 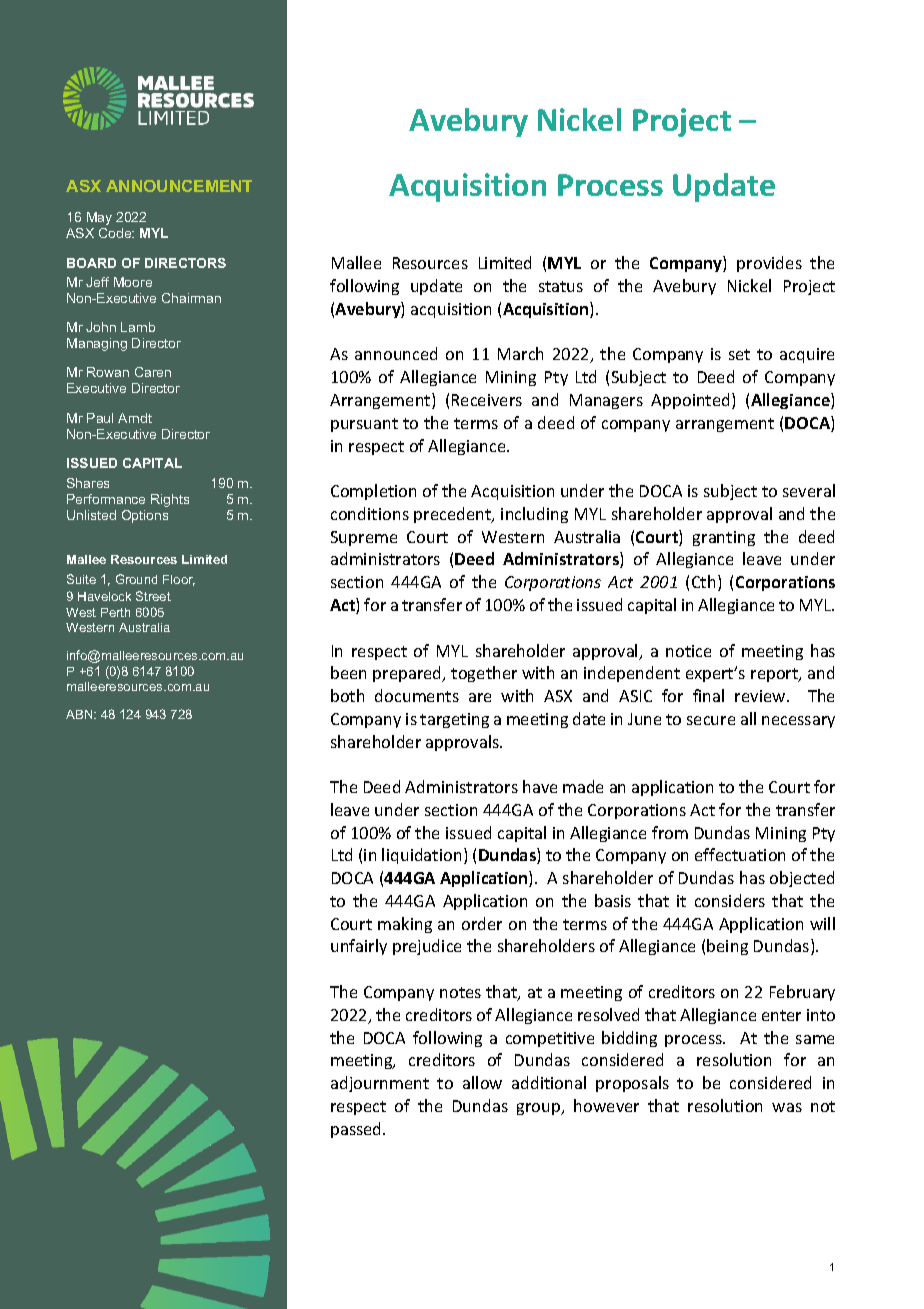 What do you see at coordinates (135, 418) in the screenshot?
I see `Arndt` at bounding box center [135, 418].
